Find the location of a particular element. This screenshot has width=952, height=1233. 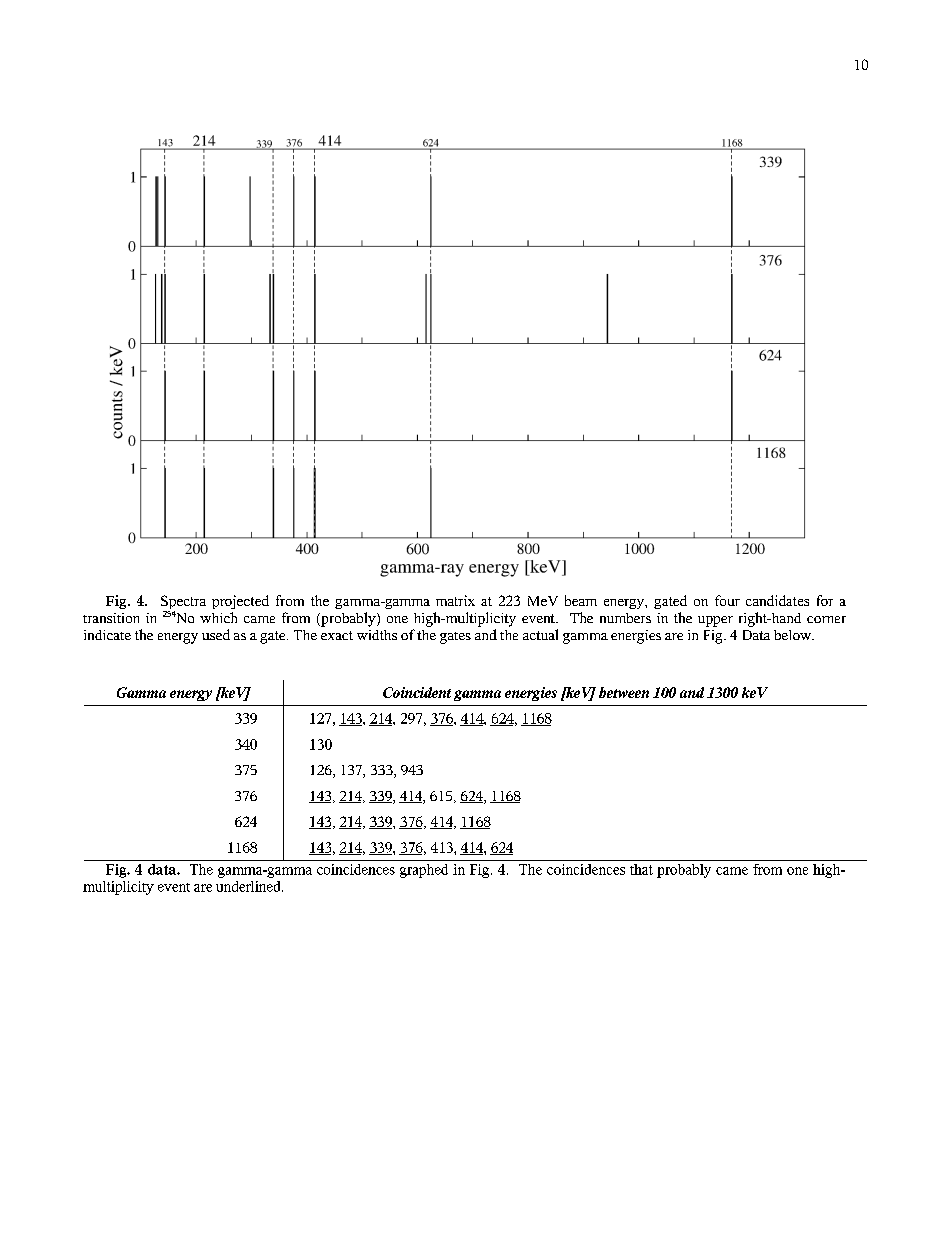

four is located at coordinates (727, 600).
